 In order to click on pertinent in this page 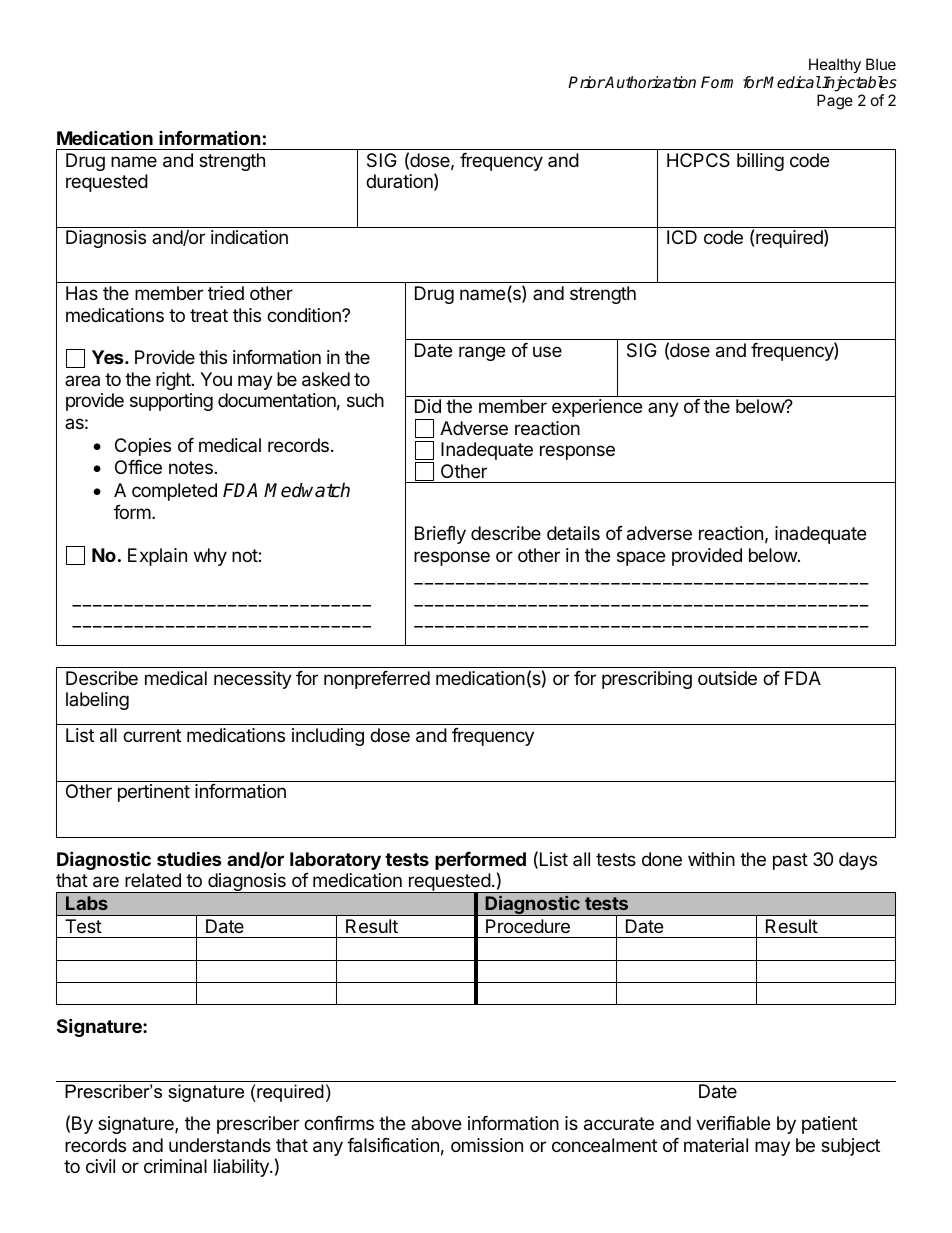, I will do `click(154, 793)`.
